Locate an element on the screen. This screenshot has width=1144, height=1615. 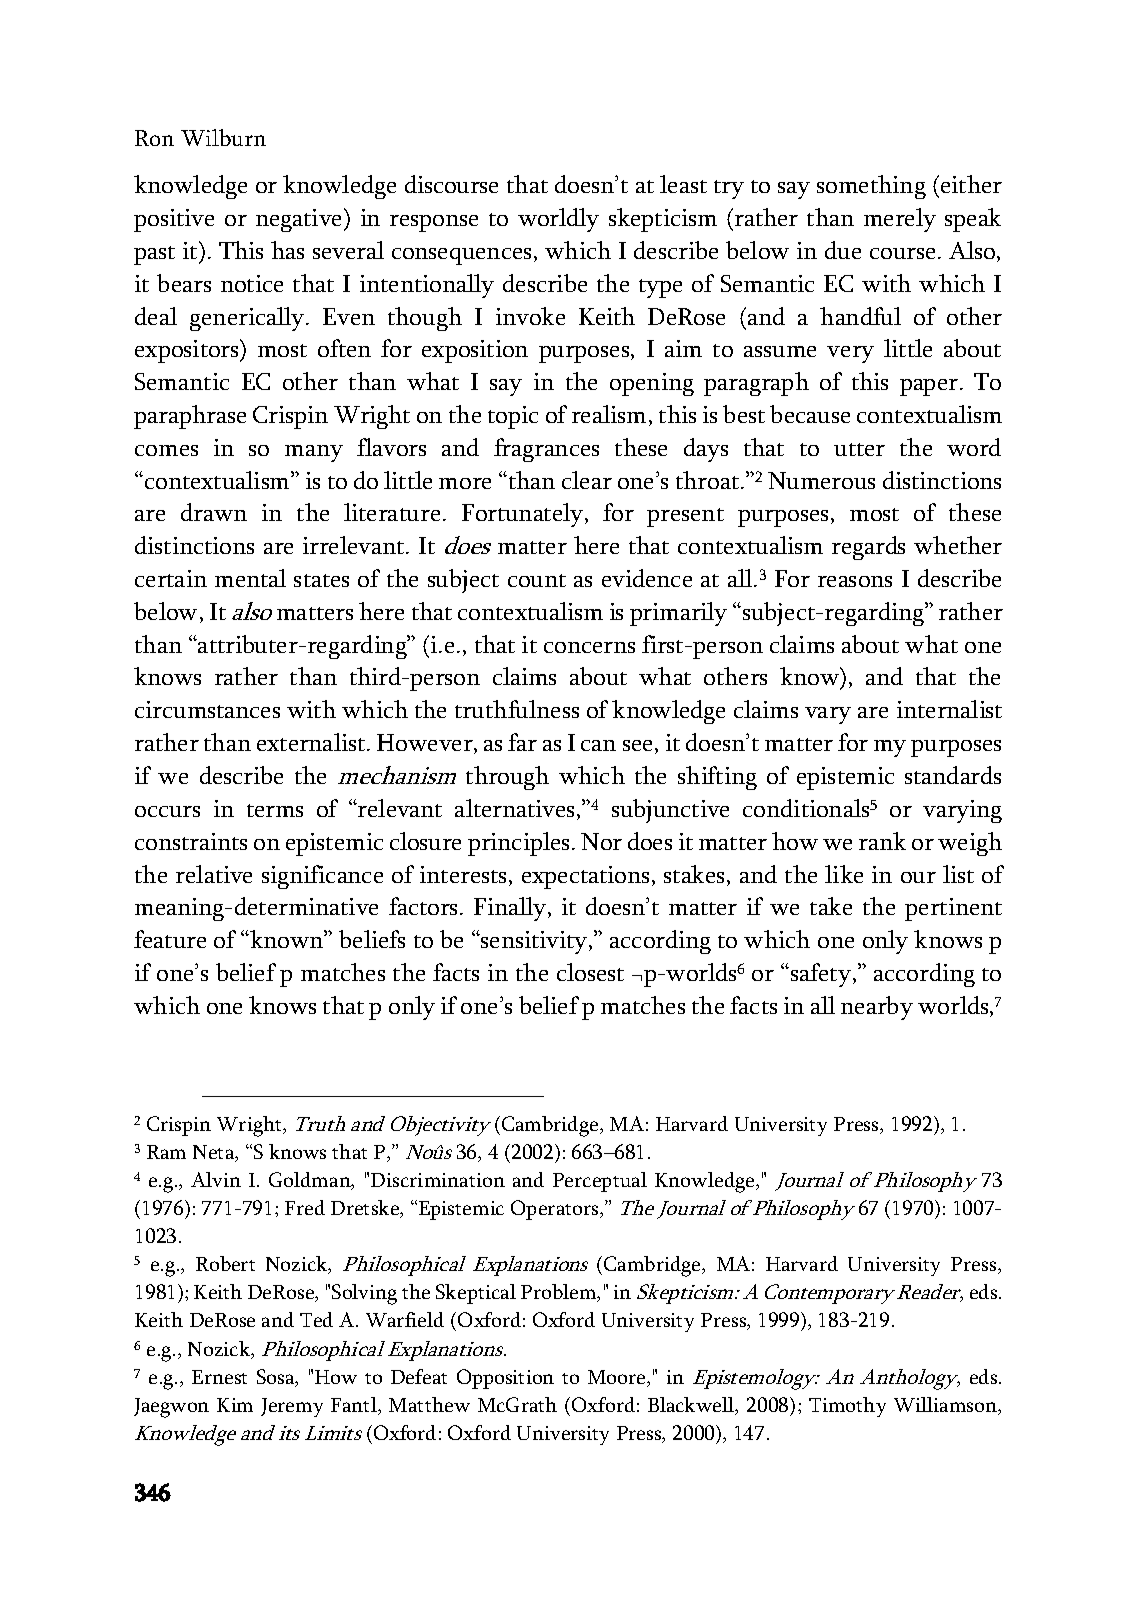
standards is located at coordinates (953, 775).
